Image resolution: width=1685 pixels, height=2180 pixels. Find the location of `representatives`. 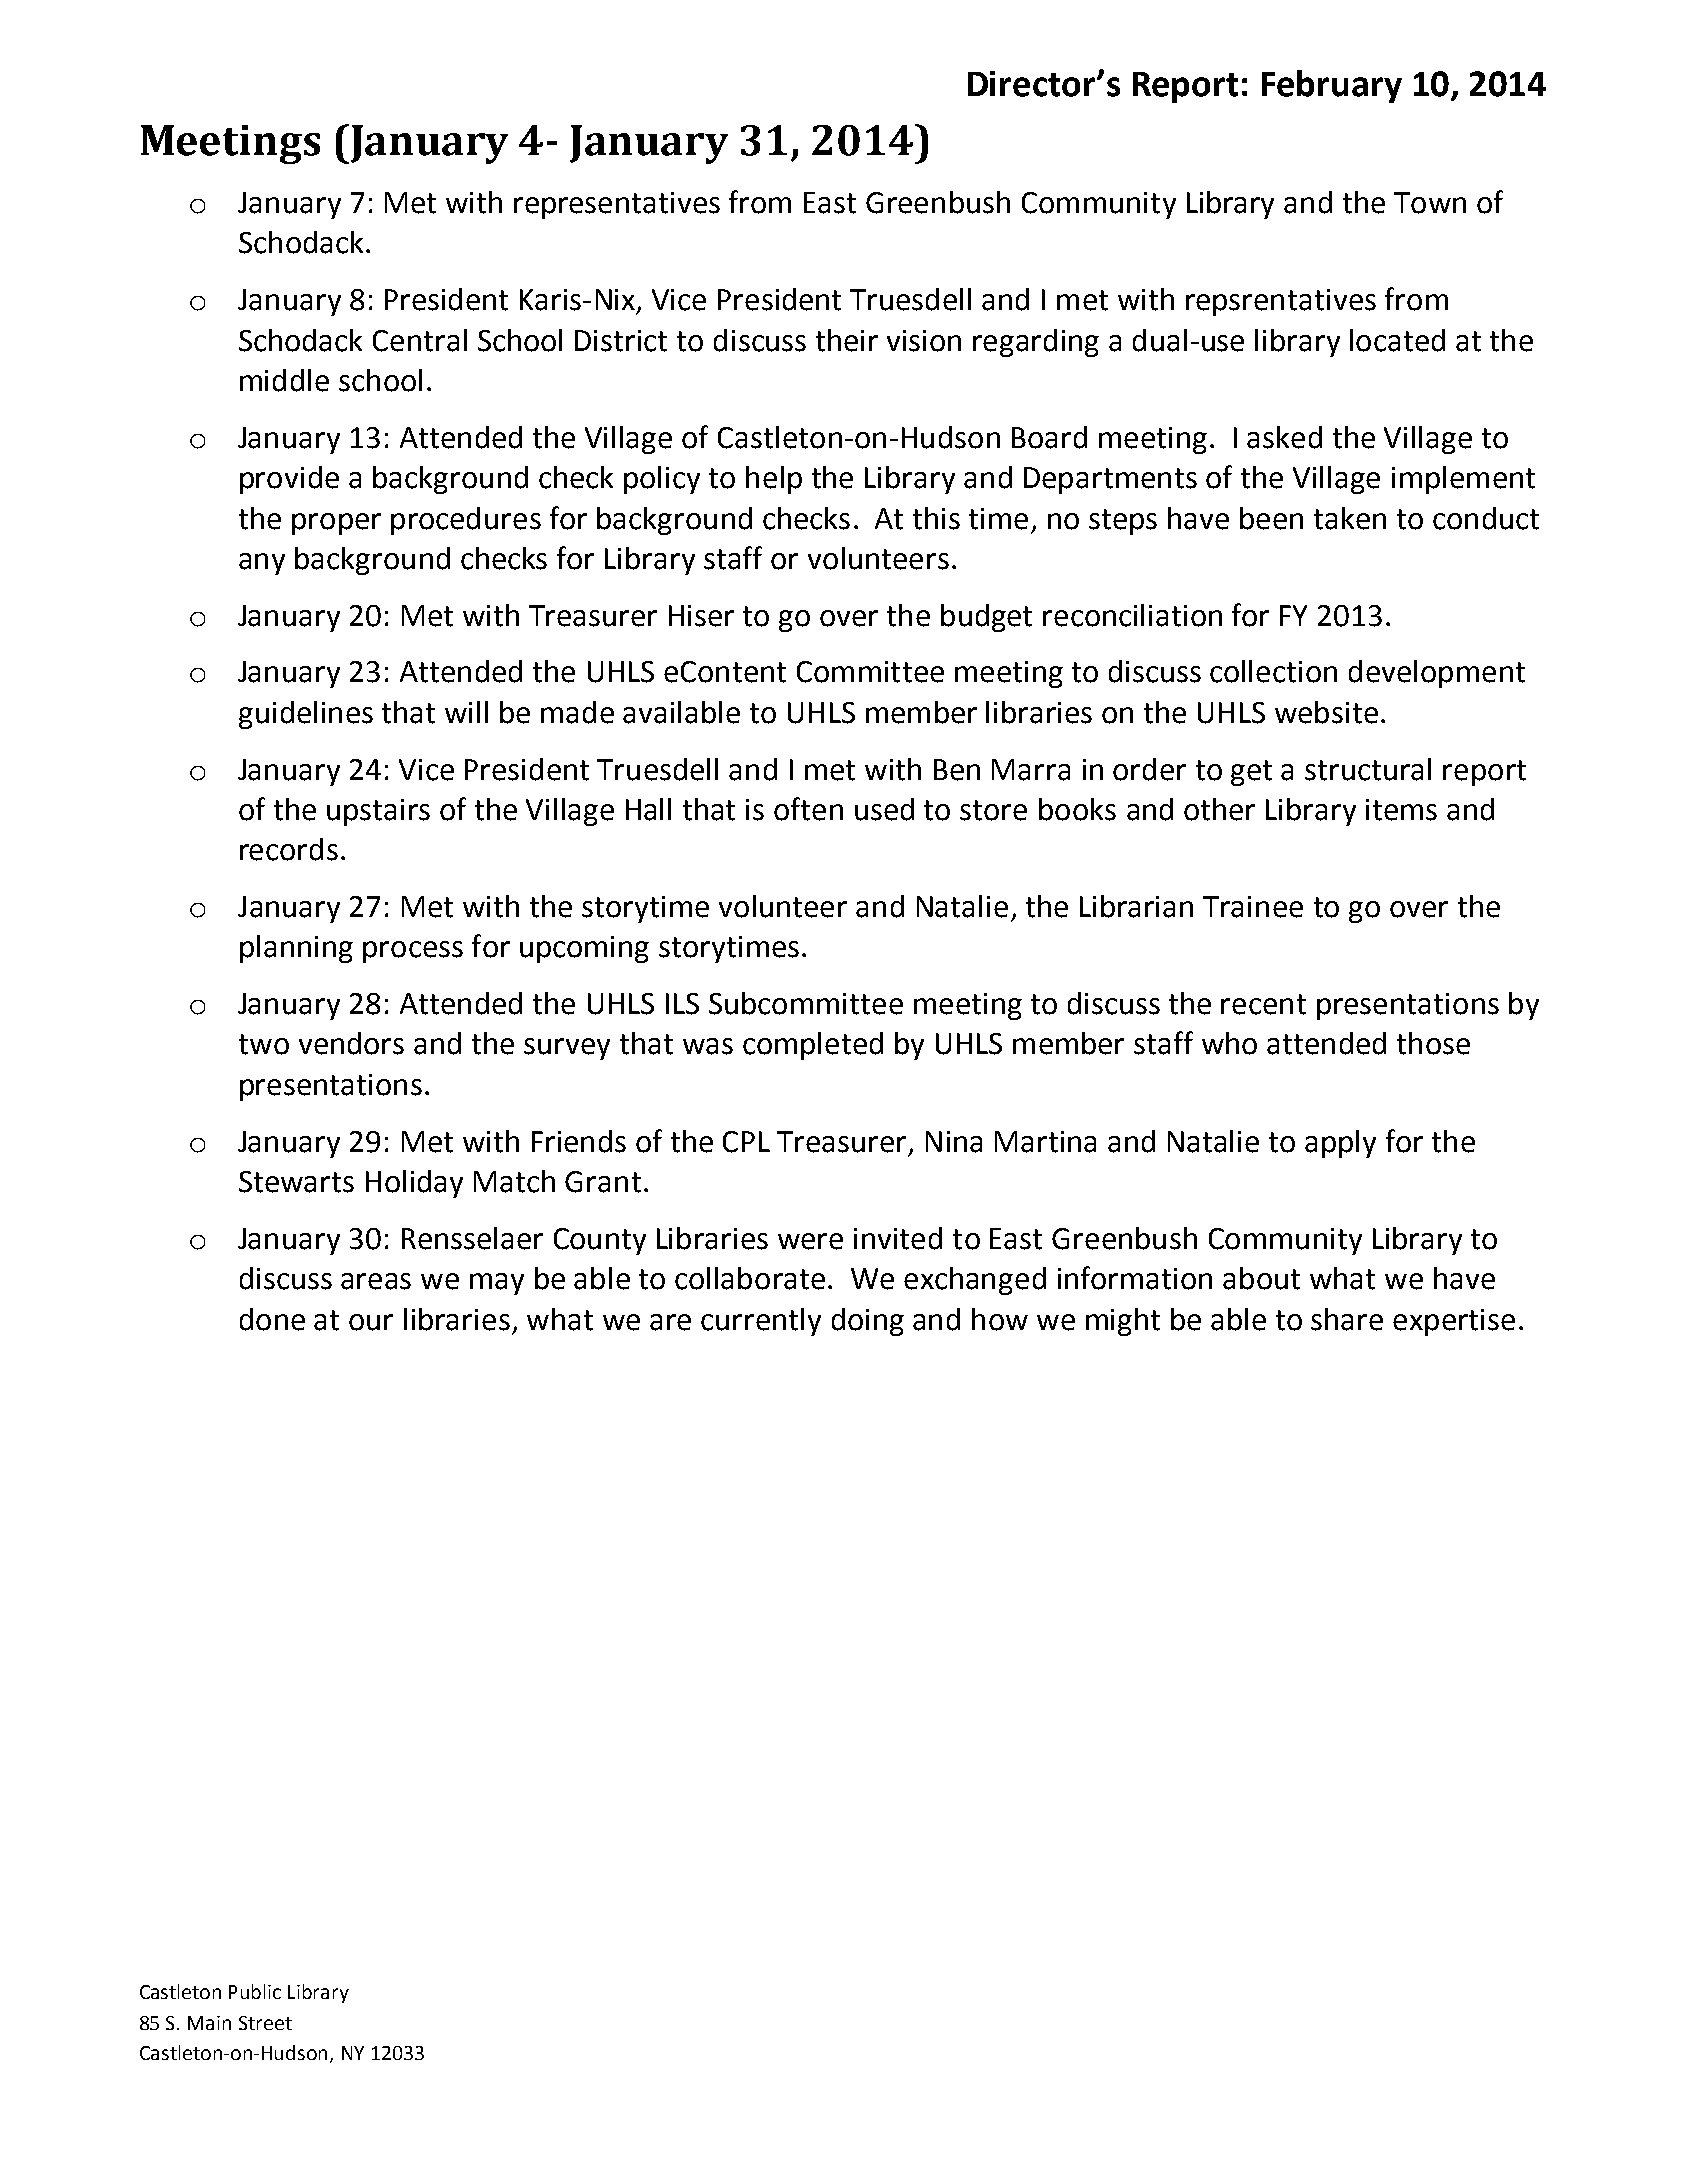

representatives is located at coordinates (617, 205).
